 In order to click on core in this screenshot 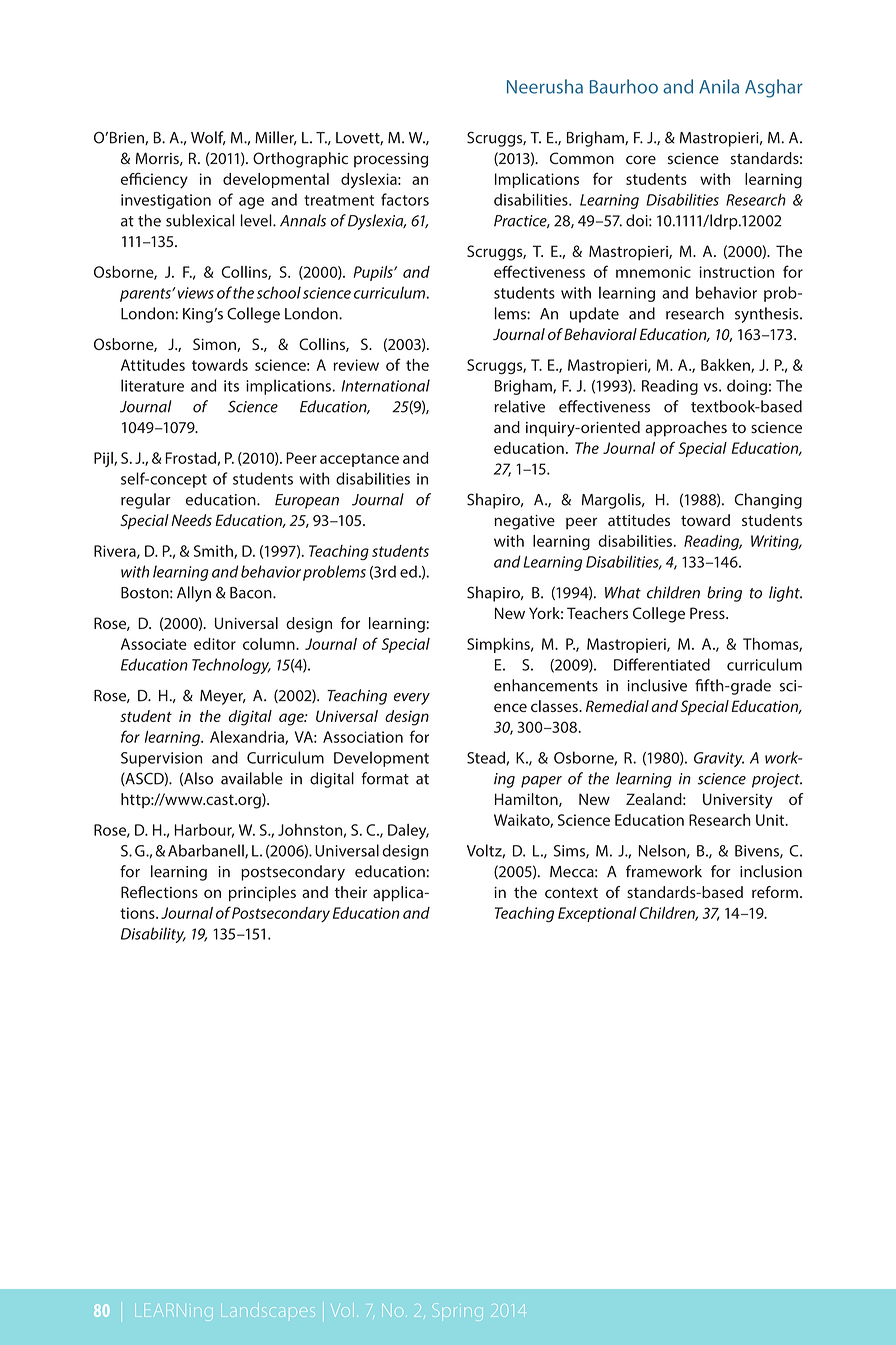, I will do `click(641, 160)`.
